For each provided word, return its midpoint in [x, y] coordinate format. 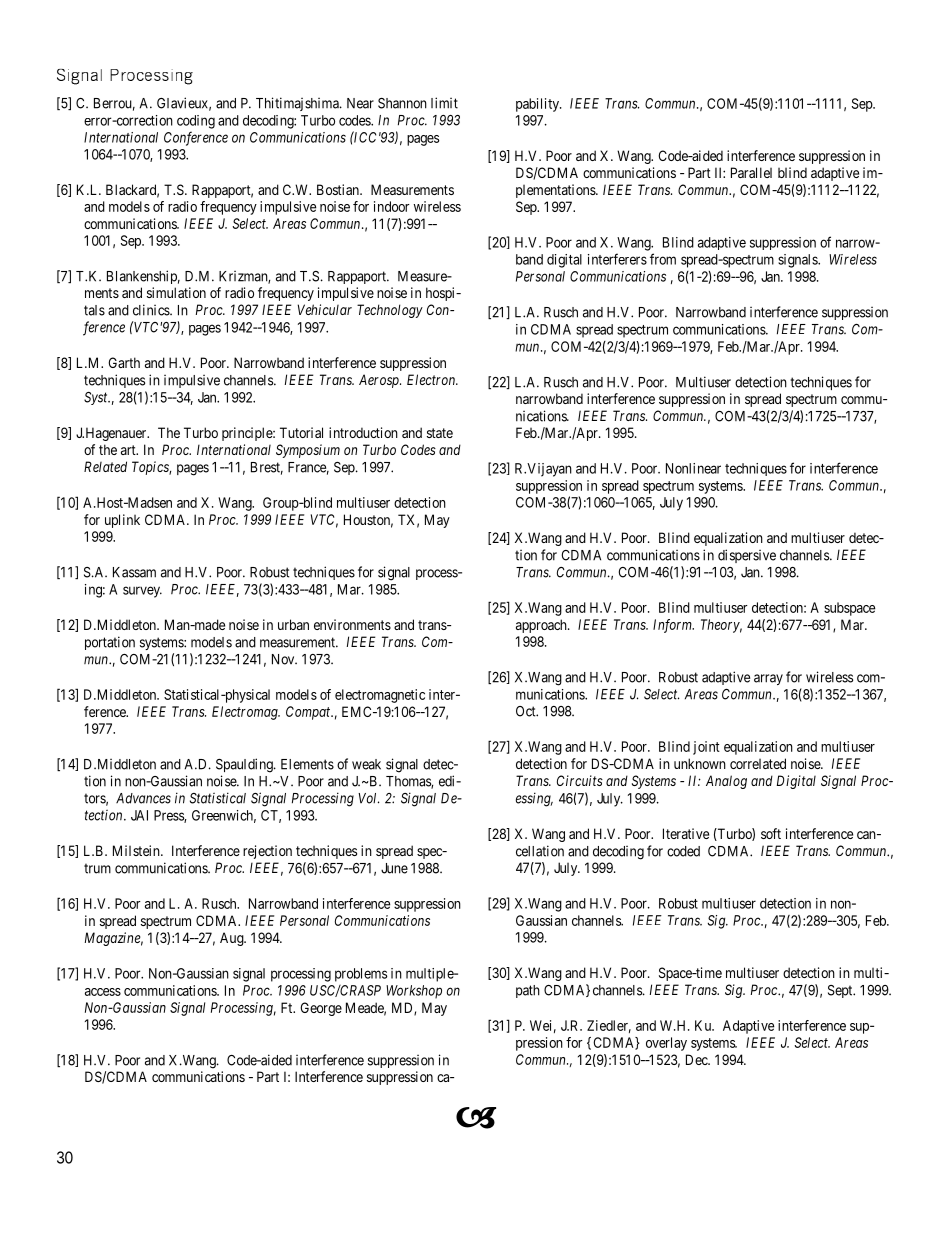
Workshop [414, 992]
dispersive [747, 556]
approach [542, 626]
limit [444, 103]
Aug [233, 939]
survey [142, 592]
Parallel [751, 172]
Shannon [402, 103]
